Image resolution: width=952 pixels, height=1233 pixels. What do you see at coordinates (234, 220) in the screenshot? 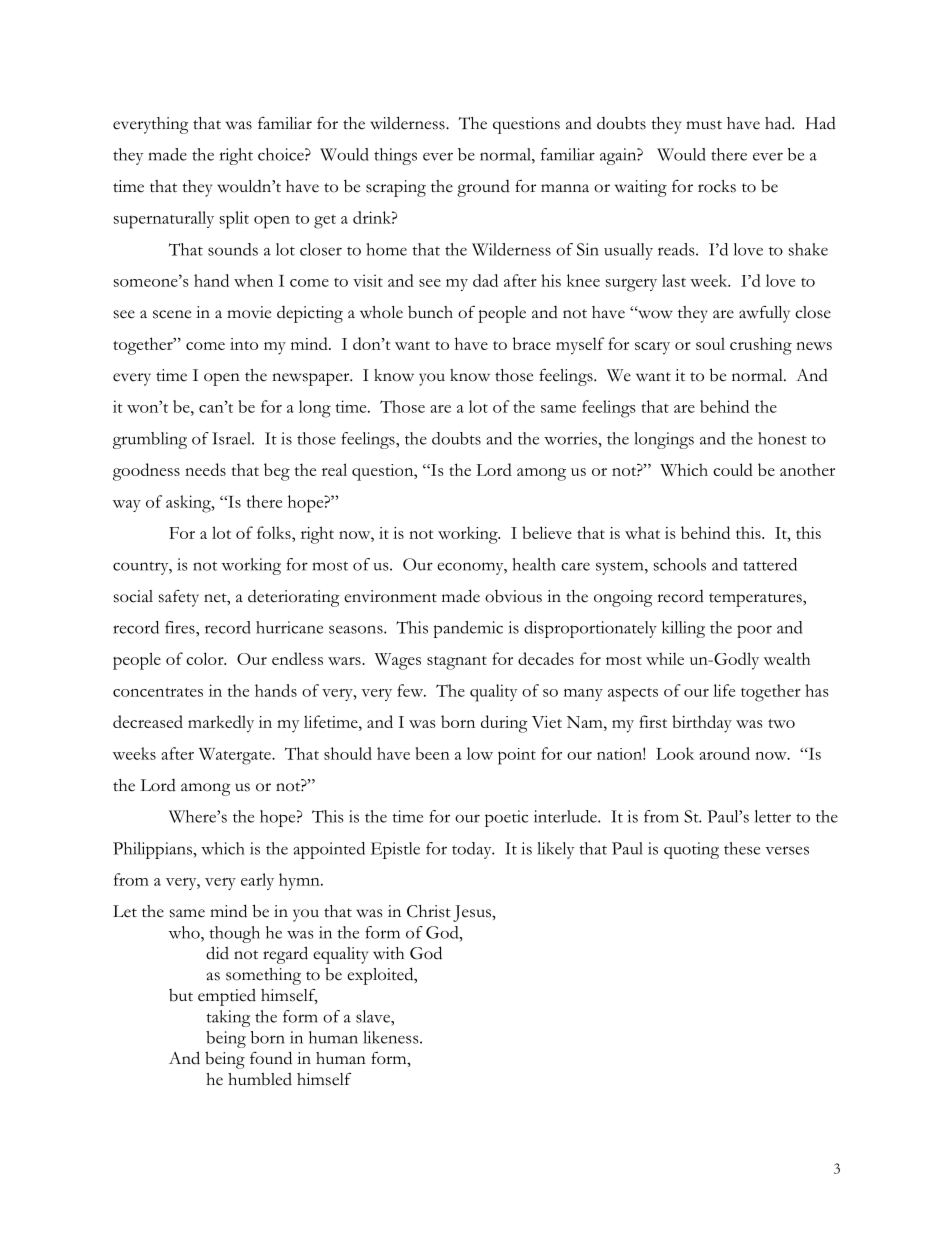
I see `split` at bounding box center [234, 220].
